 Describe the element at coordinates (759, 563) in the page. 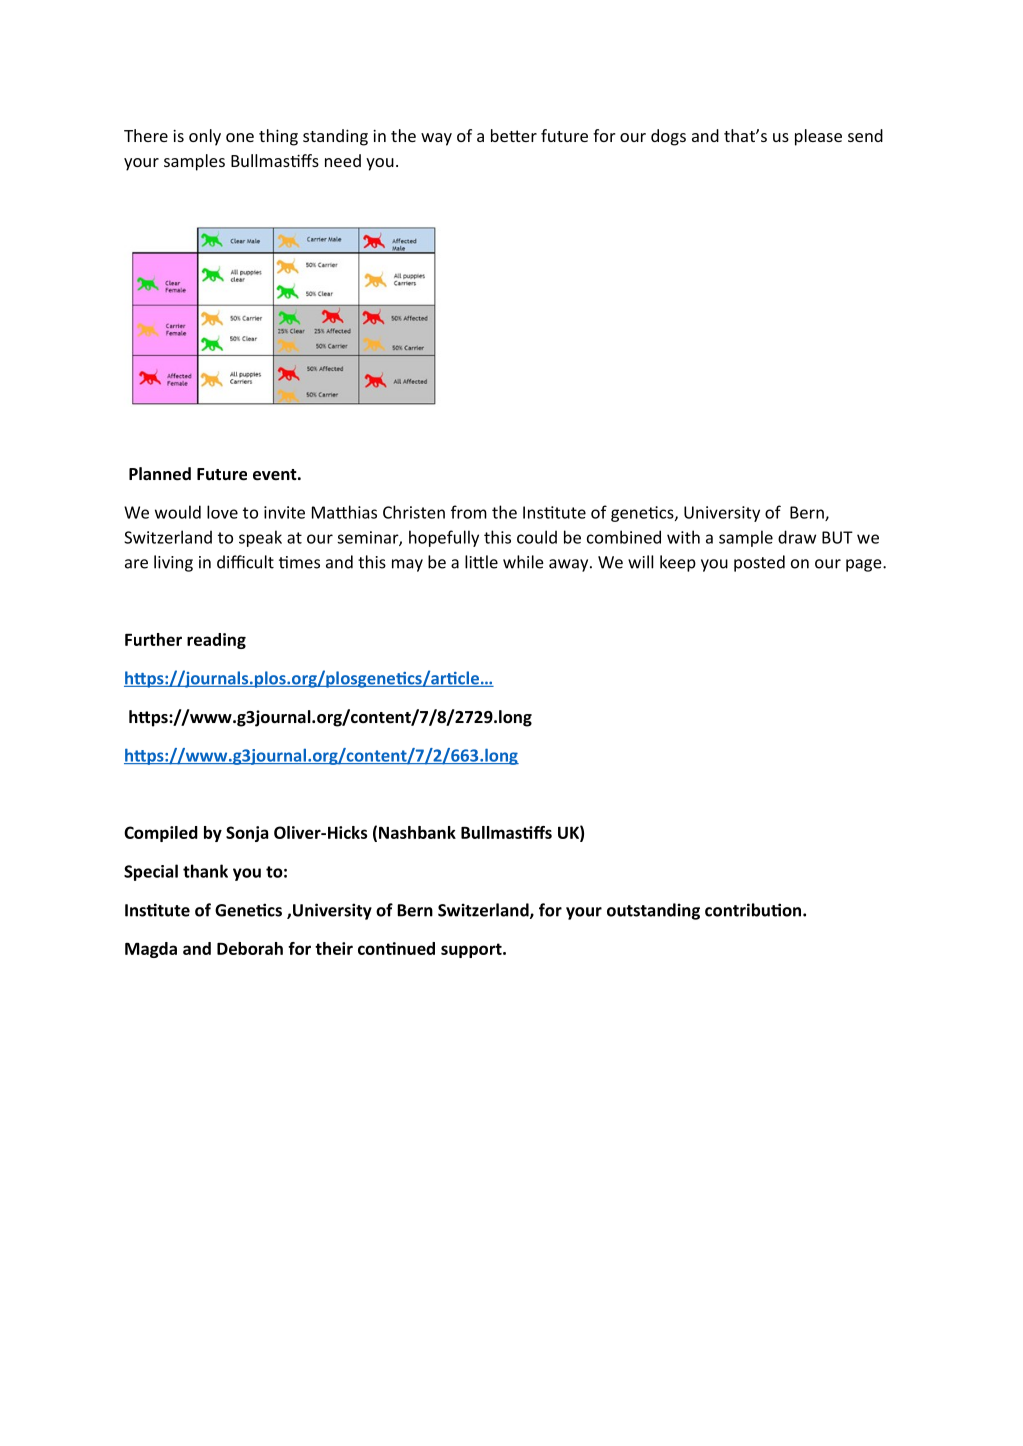

I see `posted` at that location.
